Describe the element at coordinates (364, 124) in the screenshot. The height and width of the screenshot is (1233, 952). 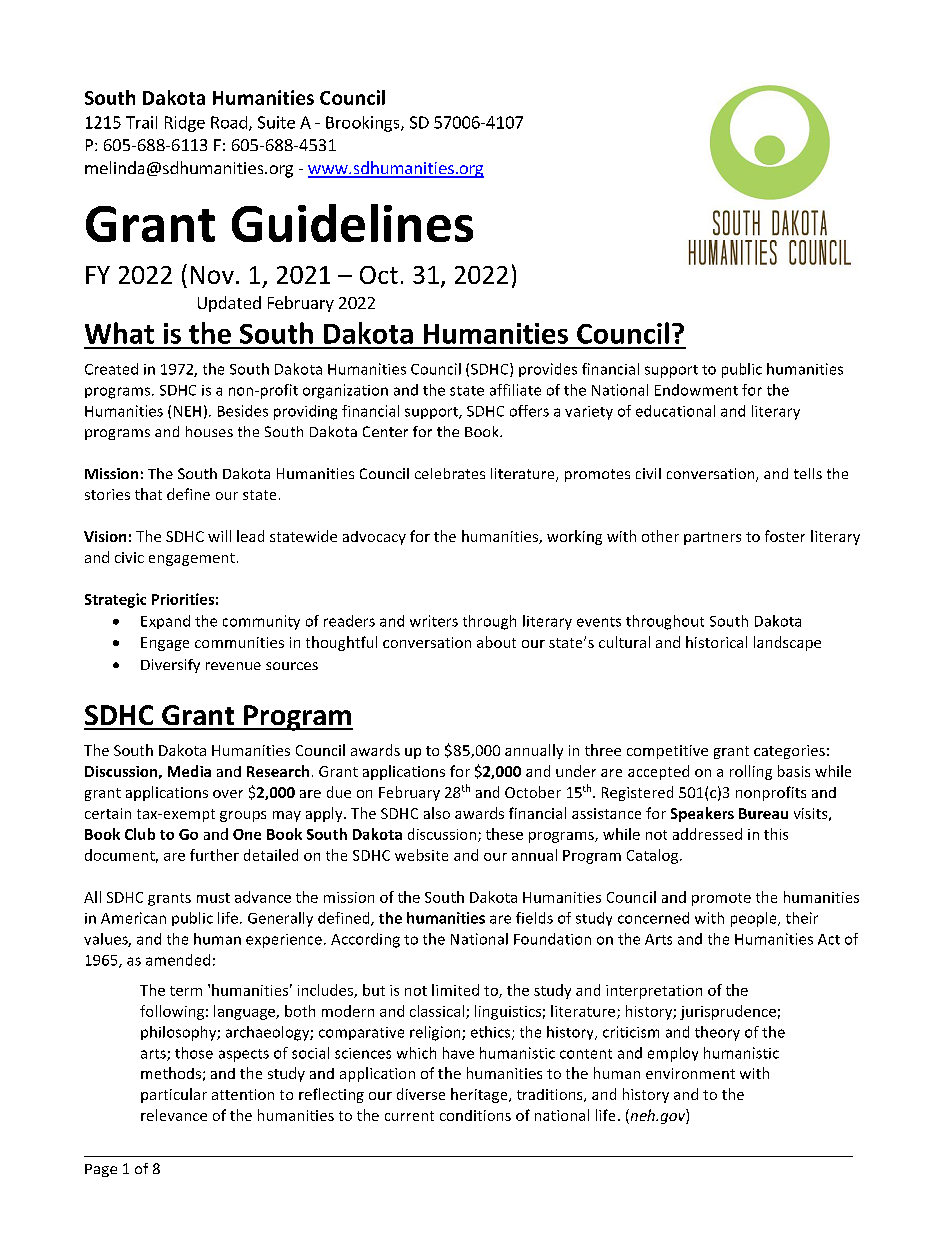
I see `Brookings` at that location.
